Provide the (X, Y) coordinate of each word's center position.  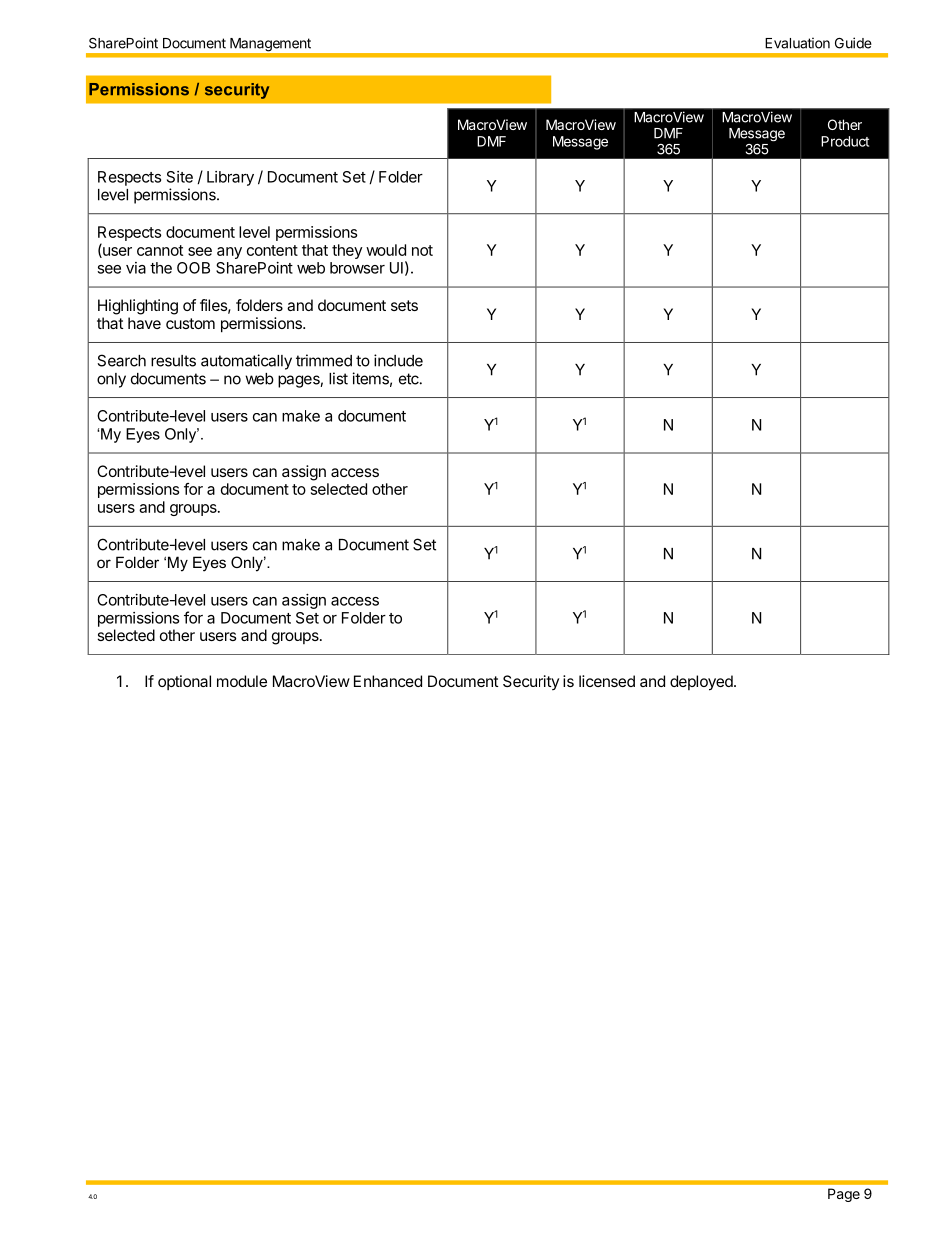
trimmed (324, 360)
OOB (193, 268)
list (338, 378)
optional (184, 682)
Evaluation (797, 43)
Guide (853, 43)
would (386, 250)
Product (845, 141)
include (398, 360)
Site (180, 177)
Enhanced (388, 681)
